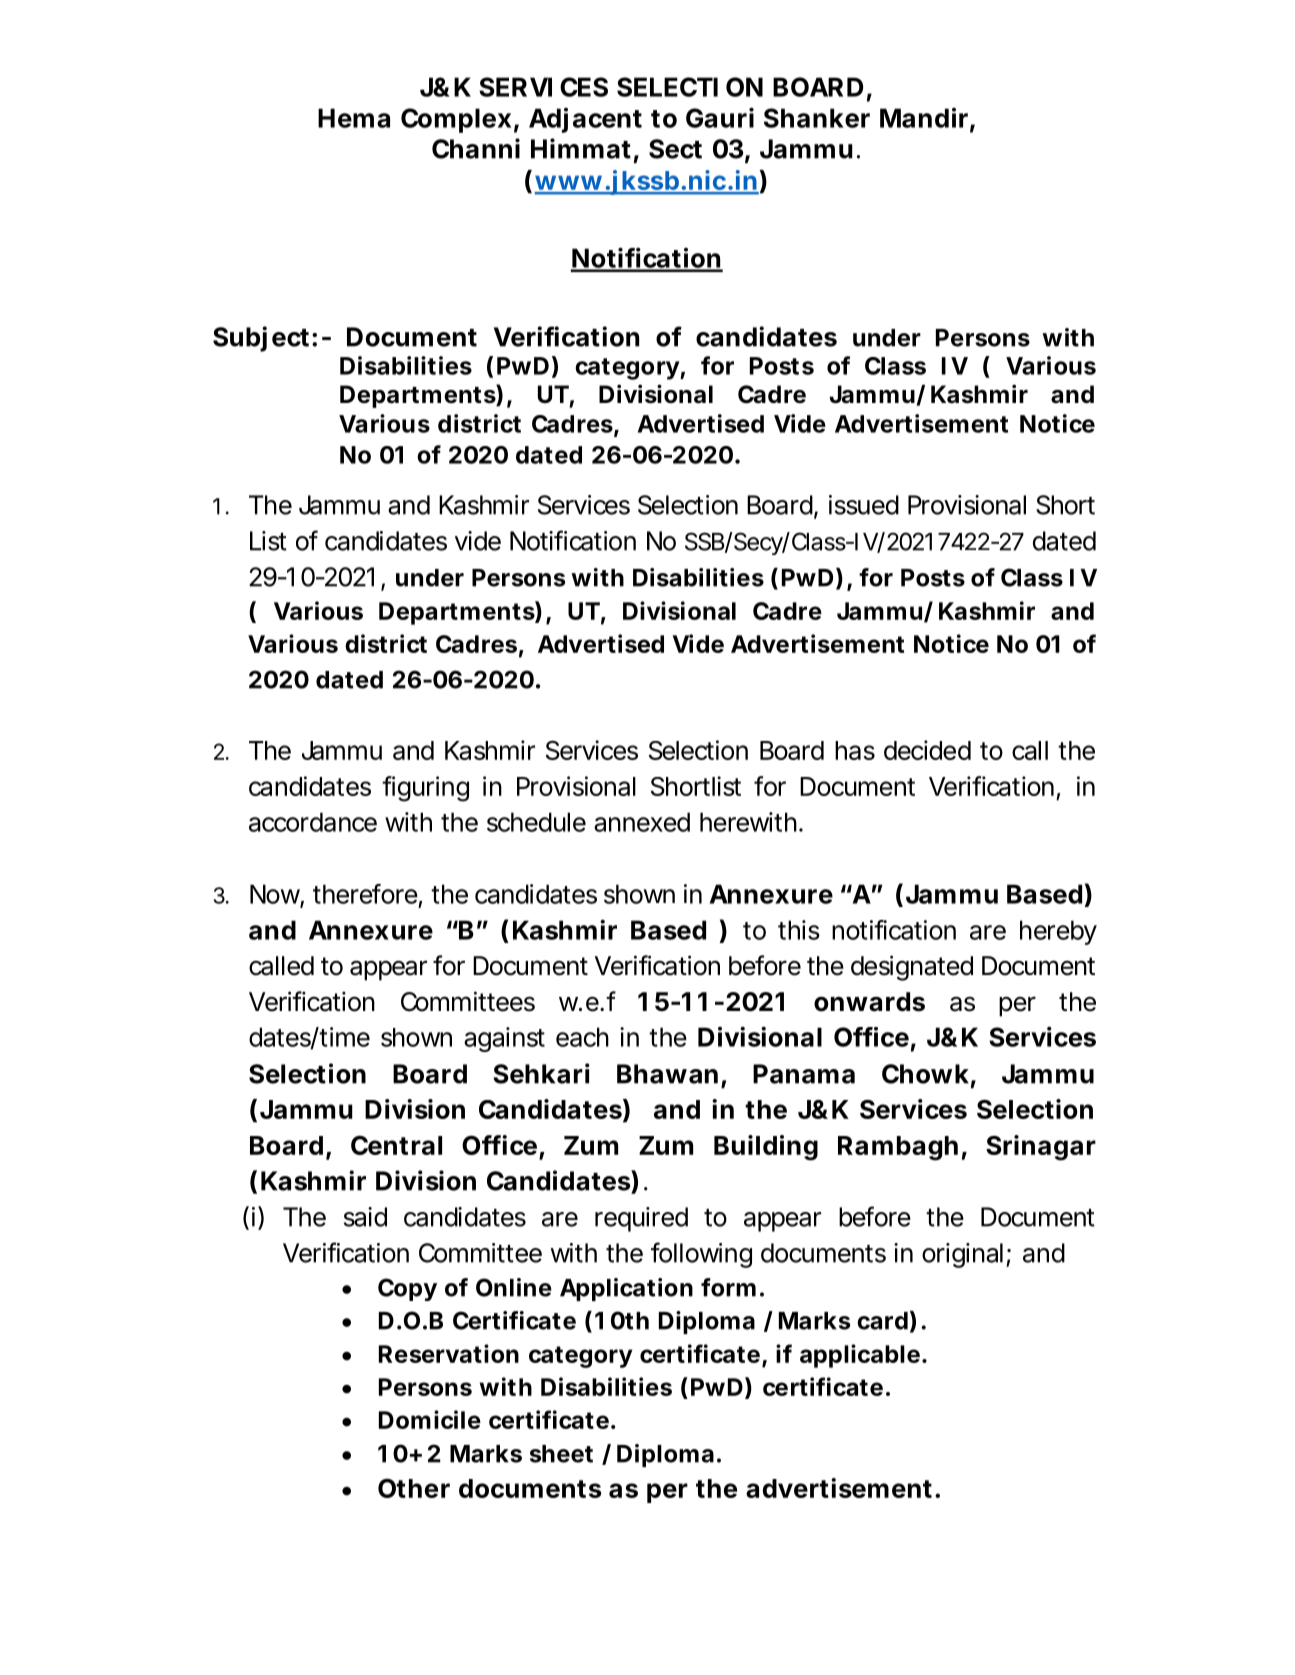 This page has width=1295, height=1675. I want to click on Sect, so click(675, 149).
